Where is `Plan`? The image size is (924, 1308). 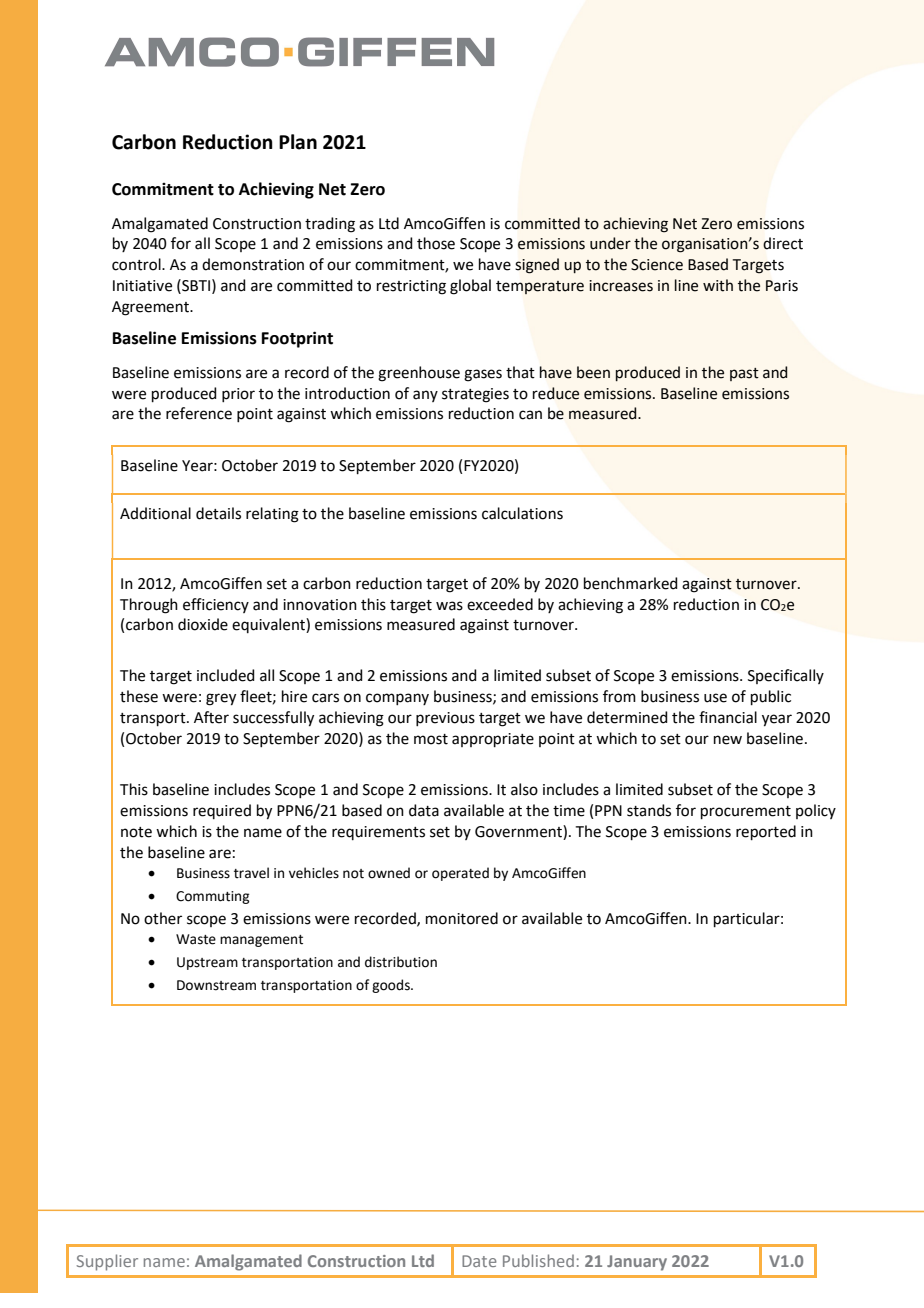 Plan is located at coordinates (298, 142).
